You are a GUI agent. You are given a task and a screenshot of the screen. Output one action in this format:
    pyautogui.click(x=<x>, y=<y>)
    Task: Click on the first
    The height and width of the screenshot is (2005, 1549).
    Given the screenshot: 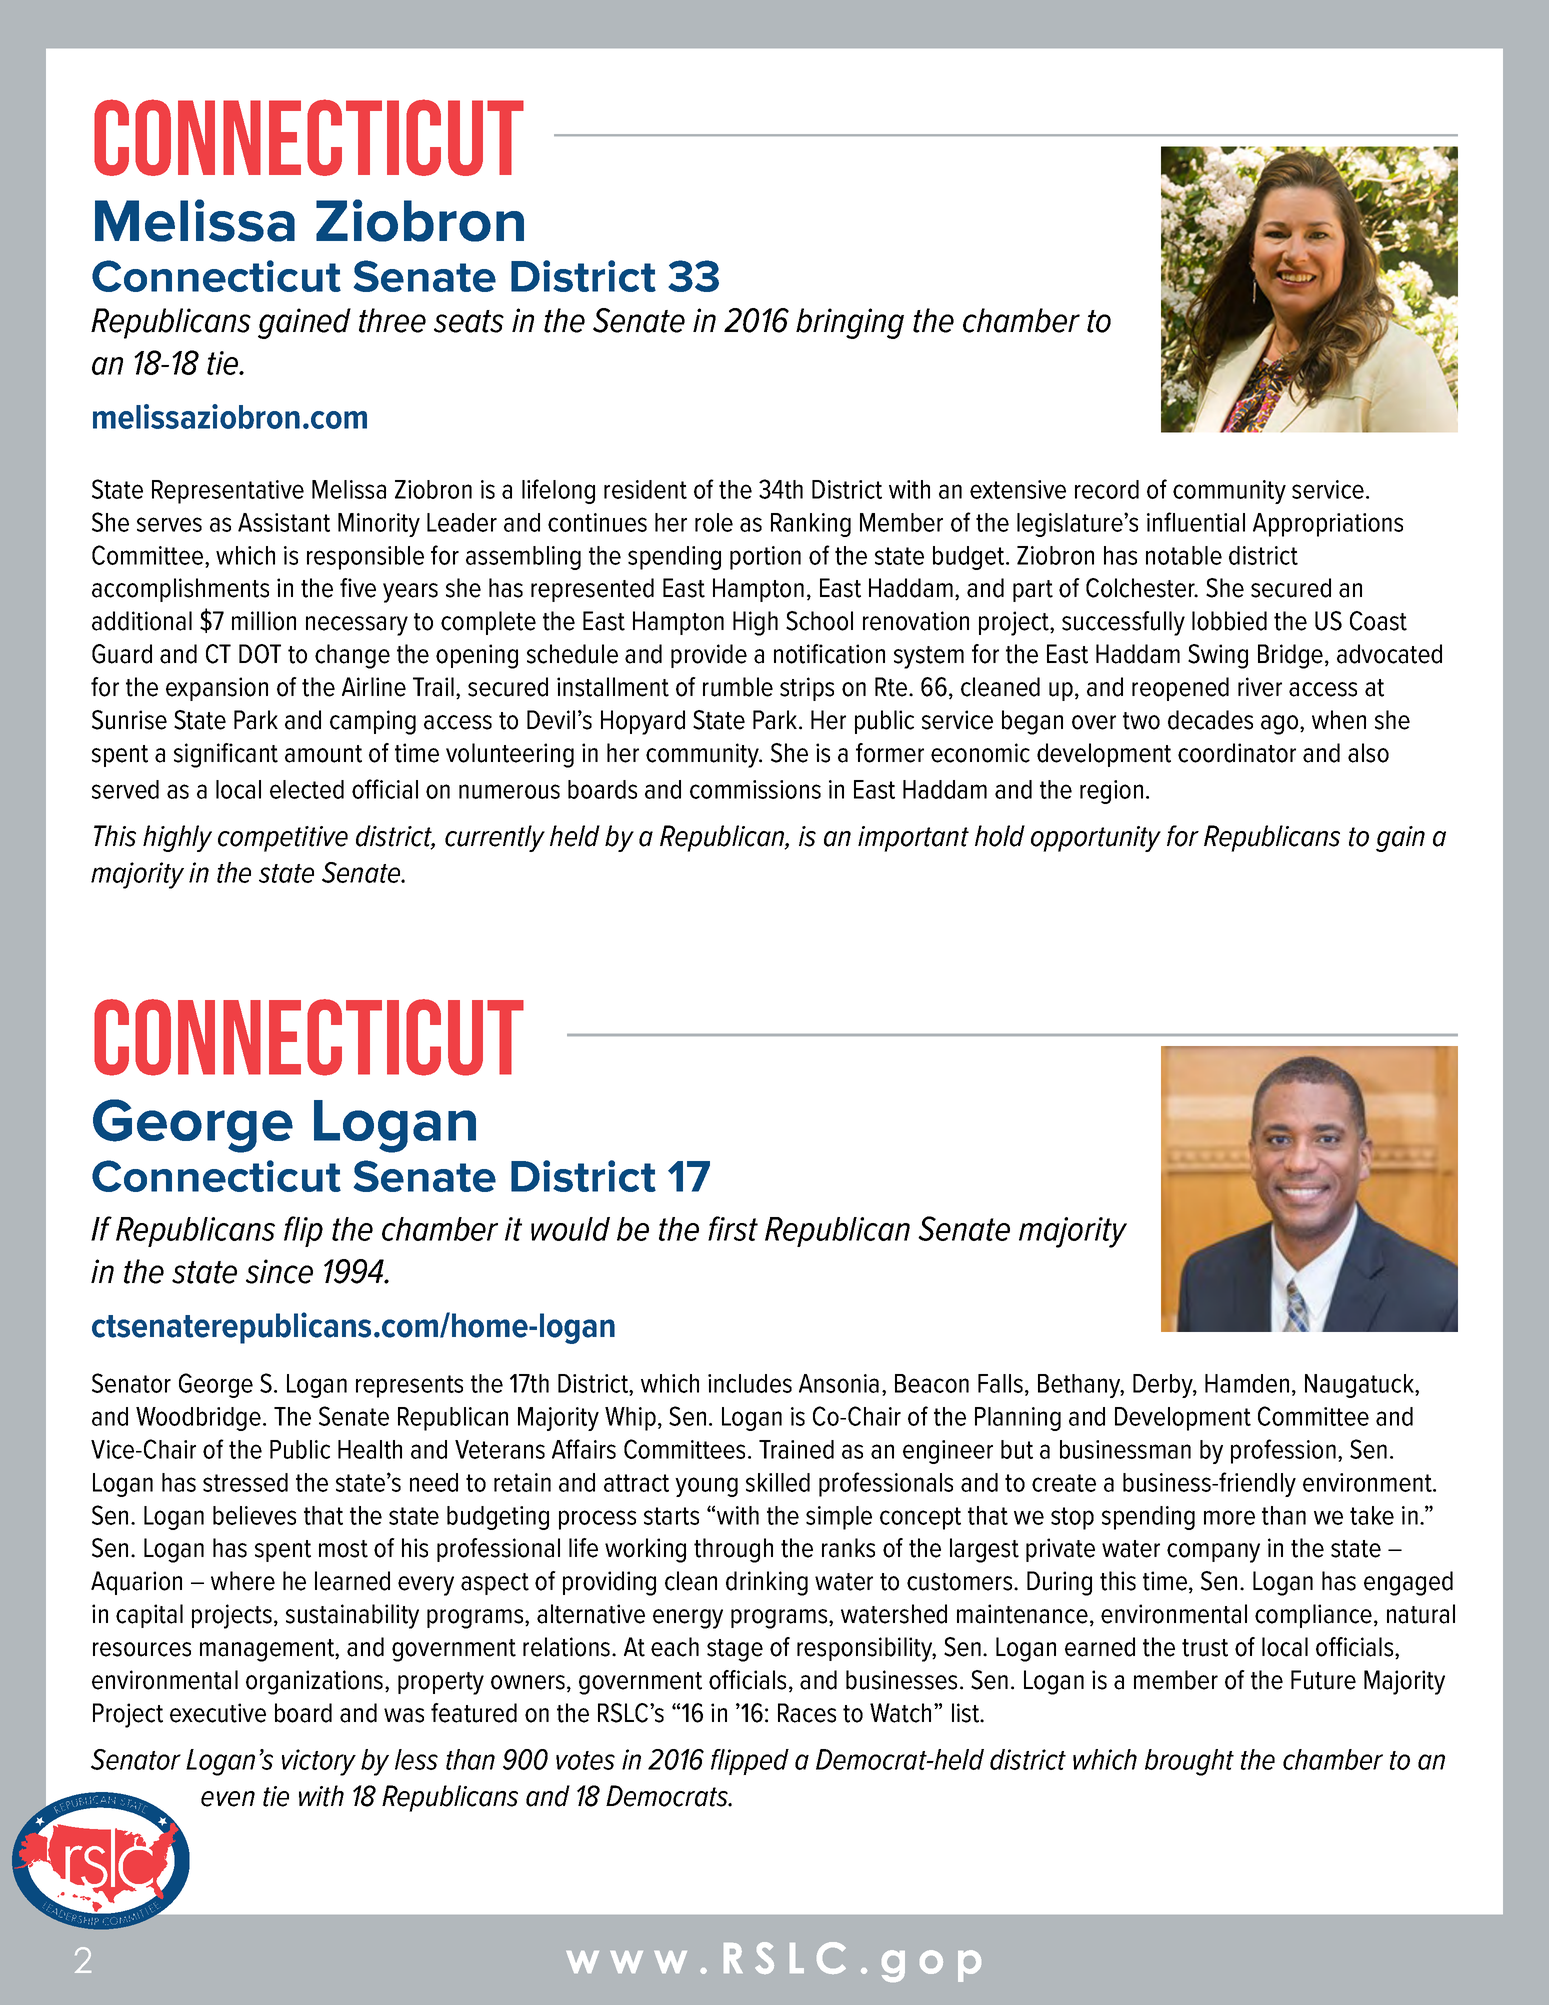 What is the action you would take?
    pyautogui.click(x=733, y=1228)
